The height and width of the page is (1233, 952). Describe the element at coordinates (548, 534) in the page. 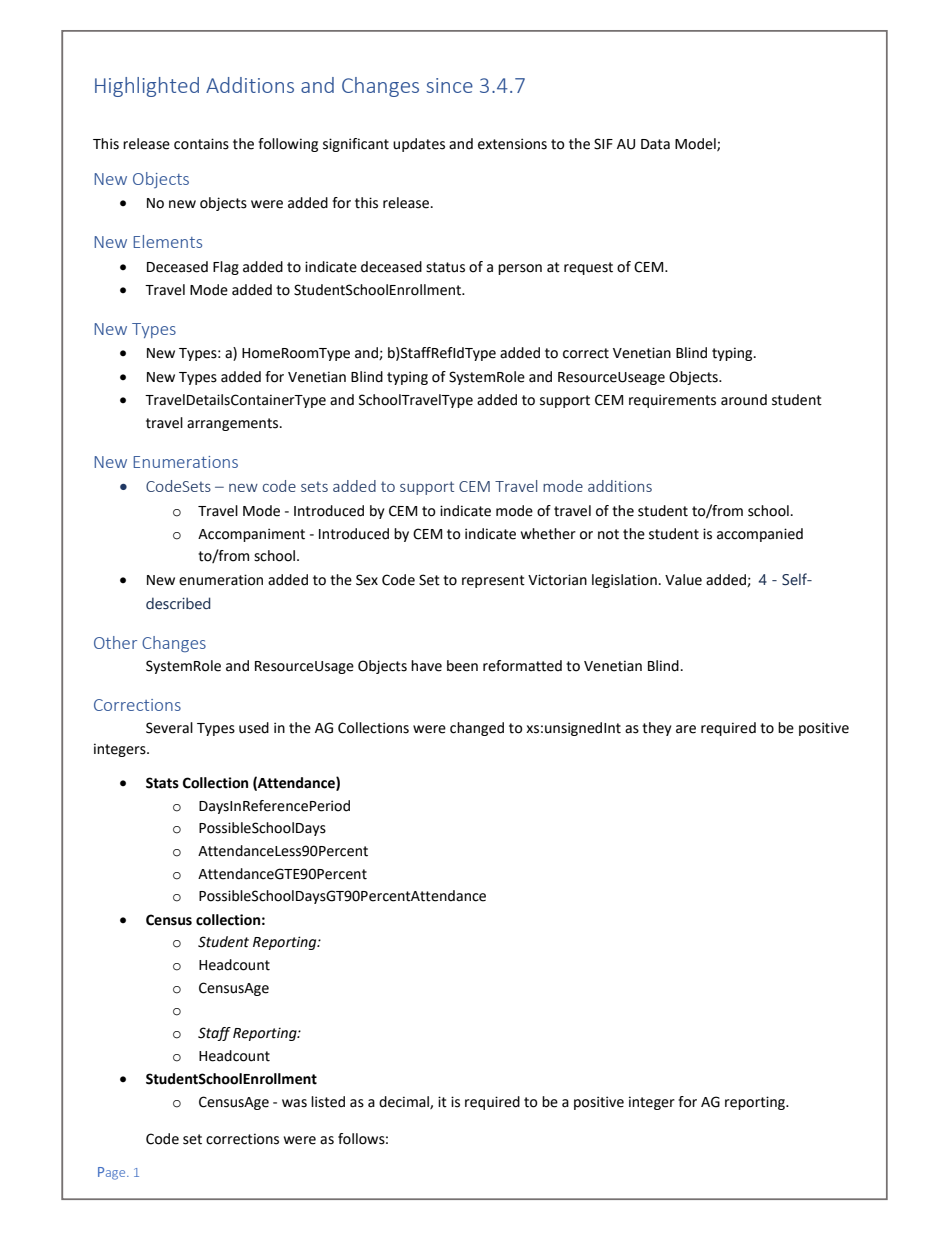

I see `whether` at that location.
